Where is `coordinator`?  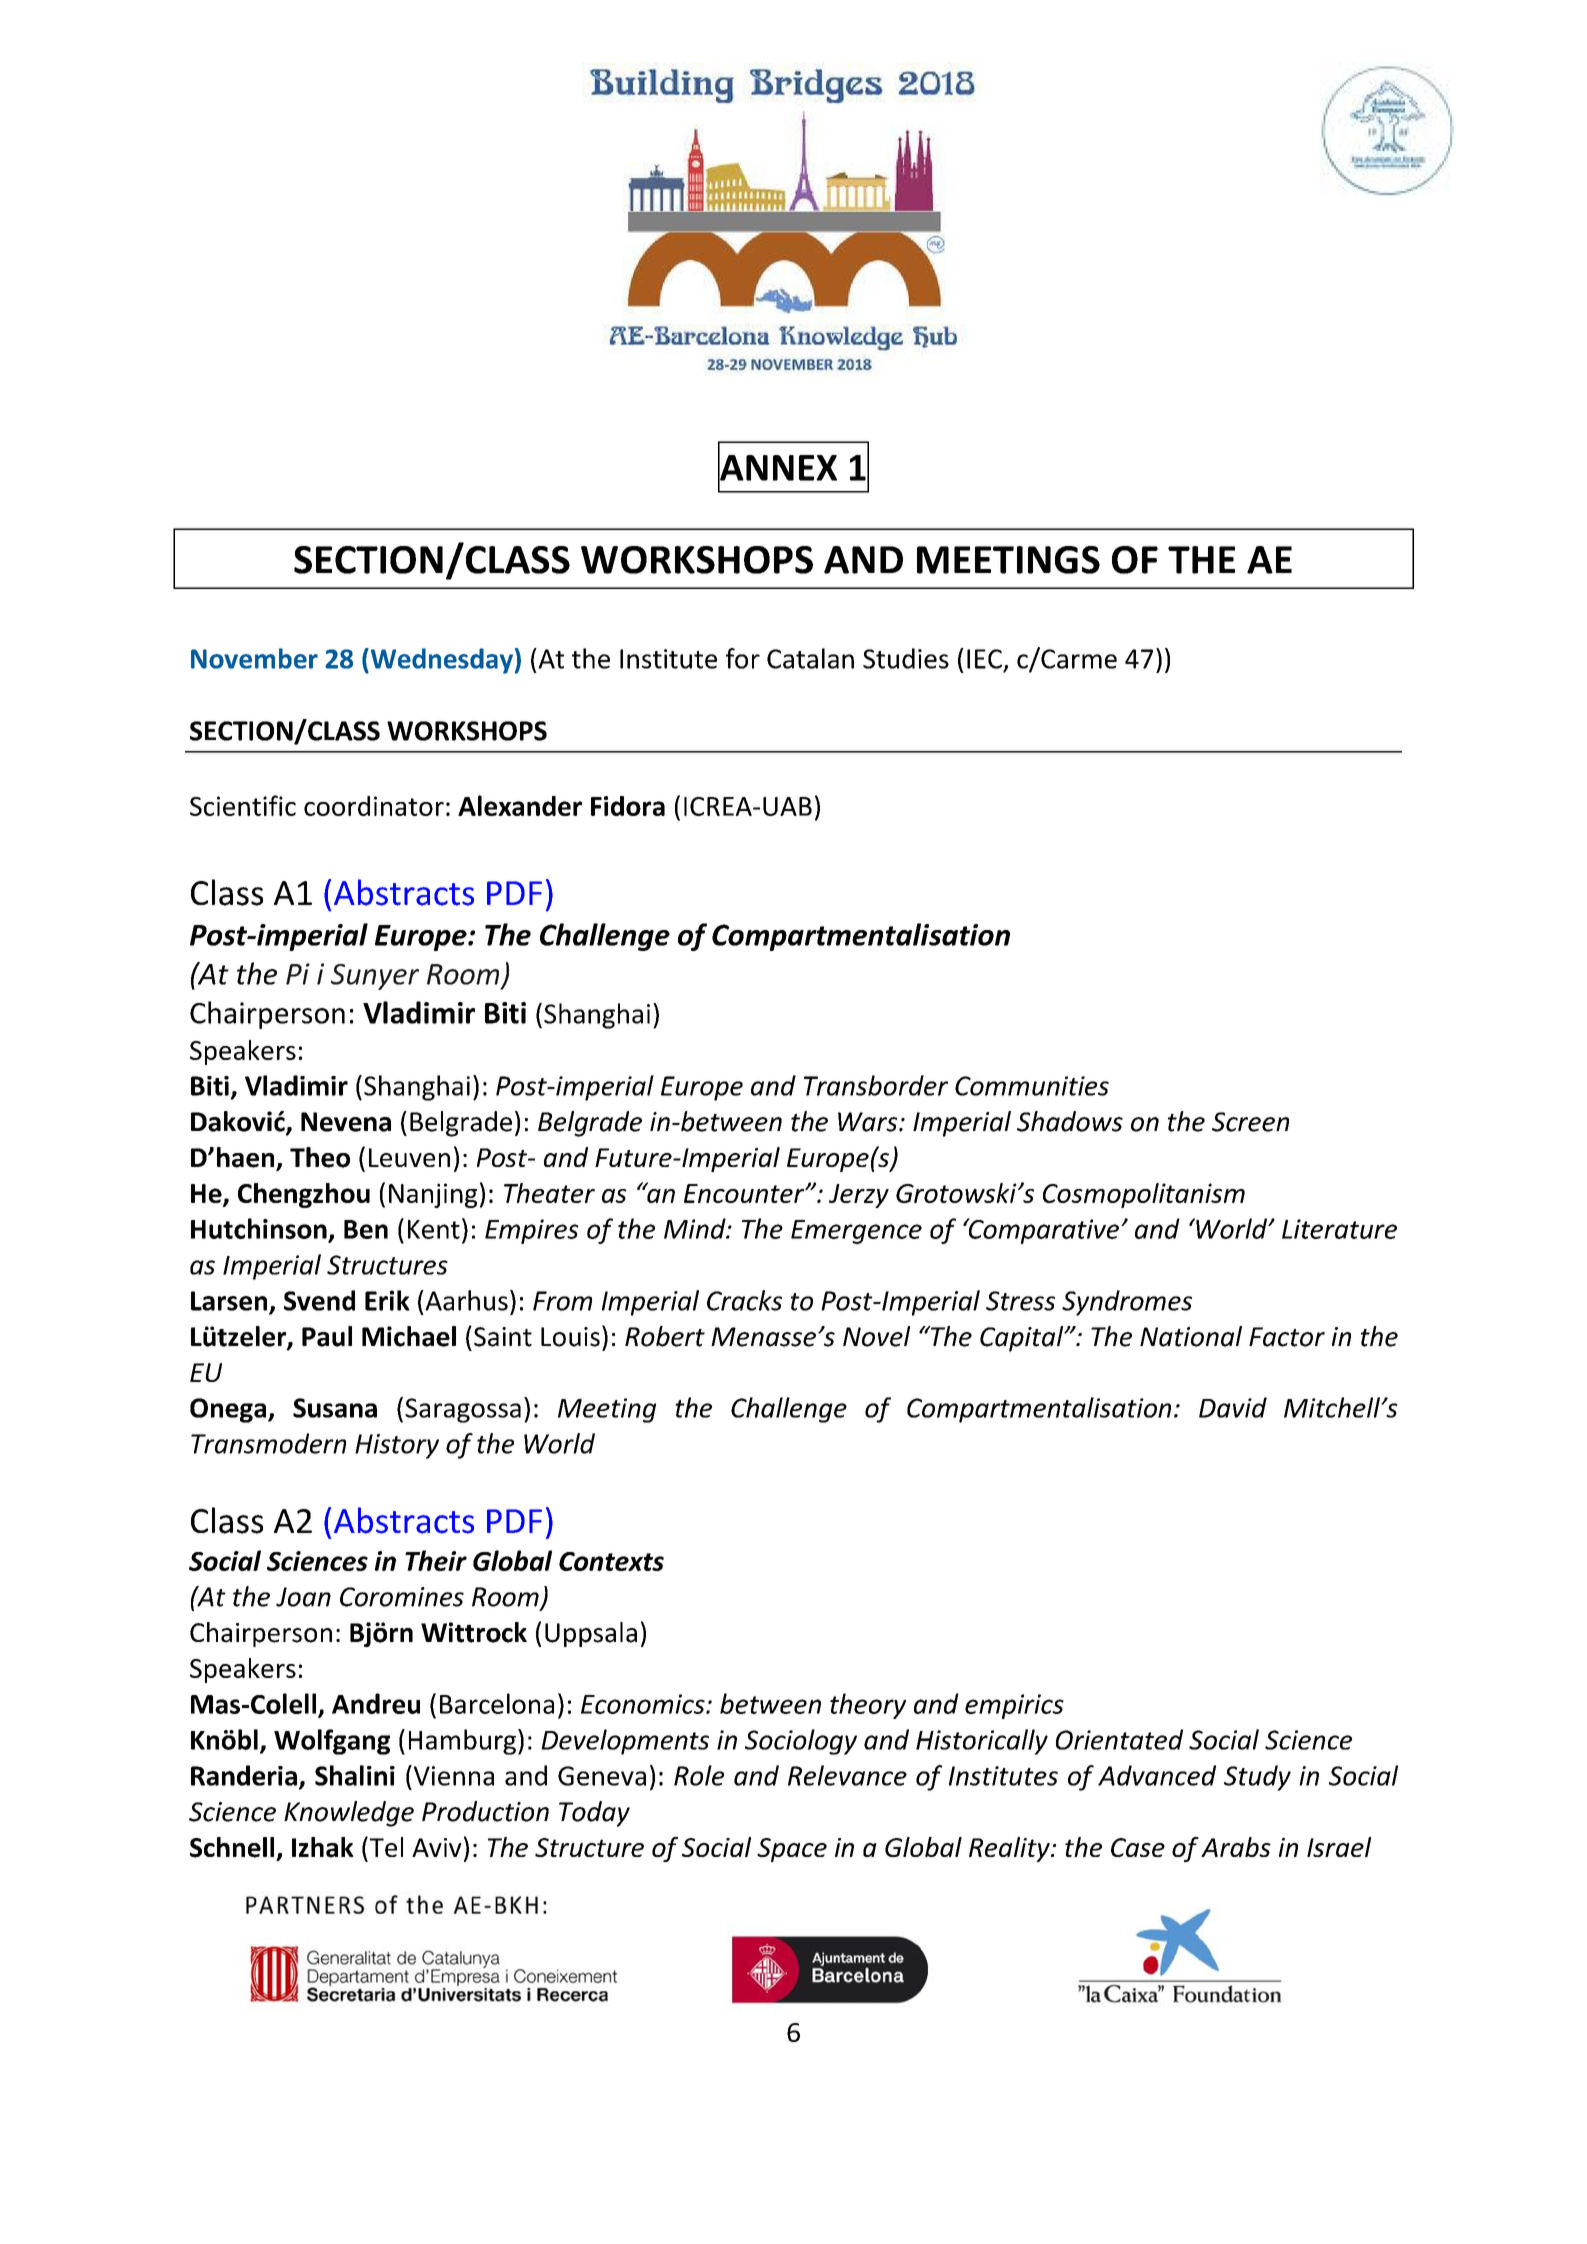
coordinator is located at coordinates (374, 806).
